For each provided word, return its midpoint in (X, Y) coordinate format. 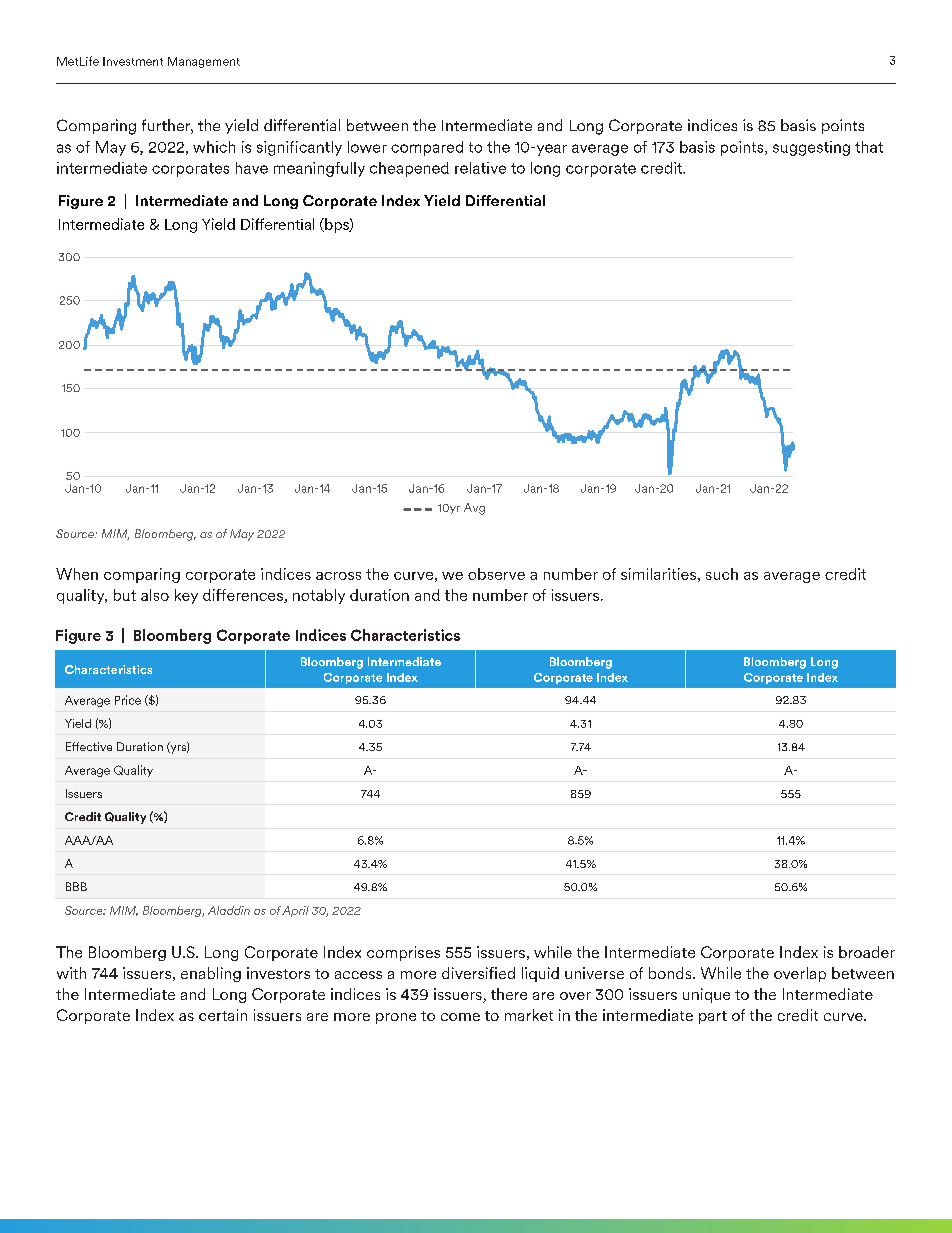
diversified (478, 973)
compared (427, 148)
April (295, 911)
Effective (89, 746)
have (252, 168)
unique (706, 995)
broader (867, 952)
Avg (474, 509)
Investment (133, 61)
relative (480, 168)
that (869, 147)
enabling (211, 974)
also (155, 595)
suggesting (811, 148)
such (722, 574)
